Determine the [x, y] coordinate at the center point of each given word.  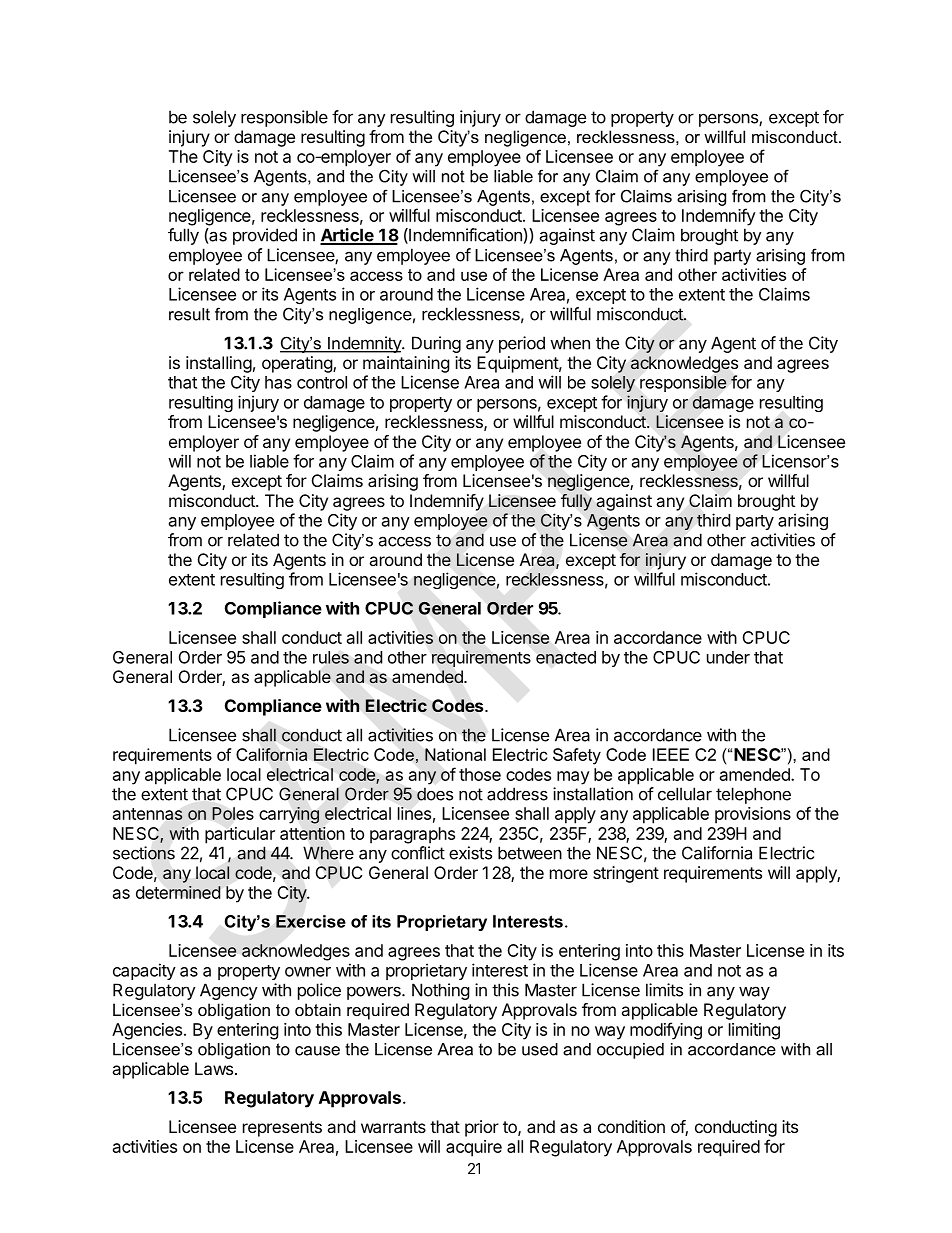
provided [265, 236]
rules [331, 657]
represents [282, 1129]
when [570, 343]
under [728, 657]
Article [348, 236]
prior [482, 1128]
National [455, 754]
